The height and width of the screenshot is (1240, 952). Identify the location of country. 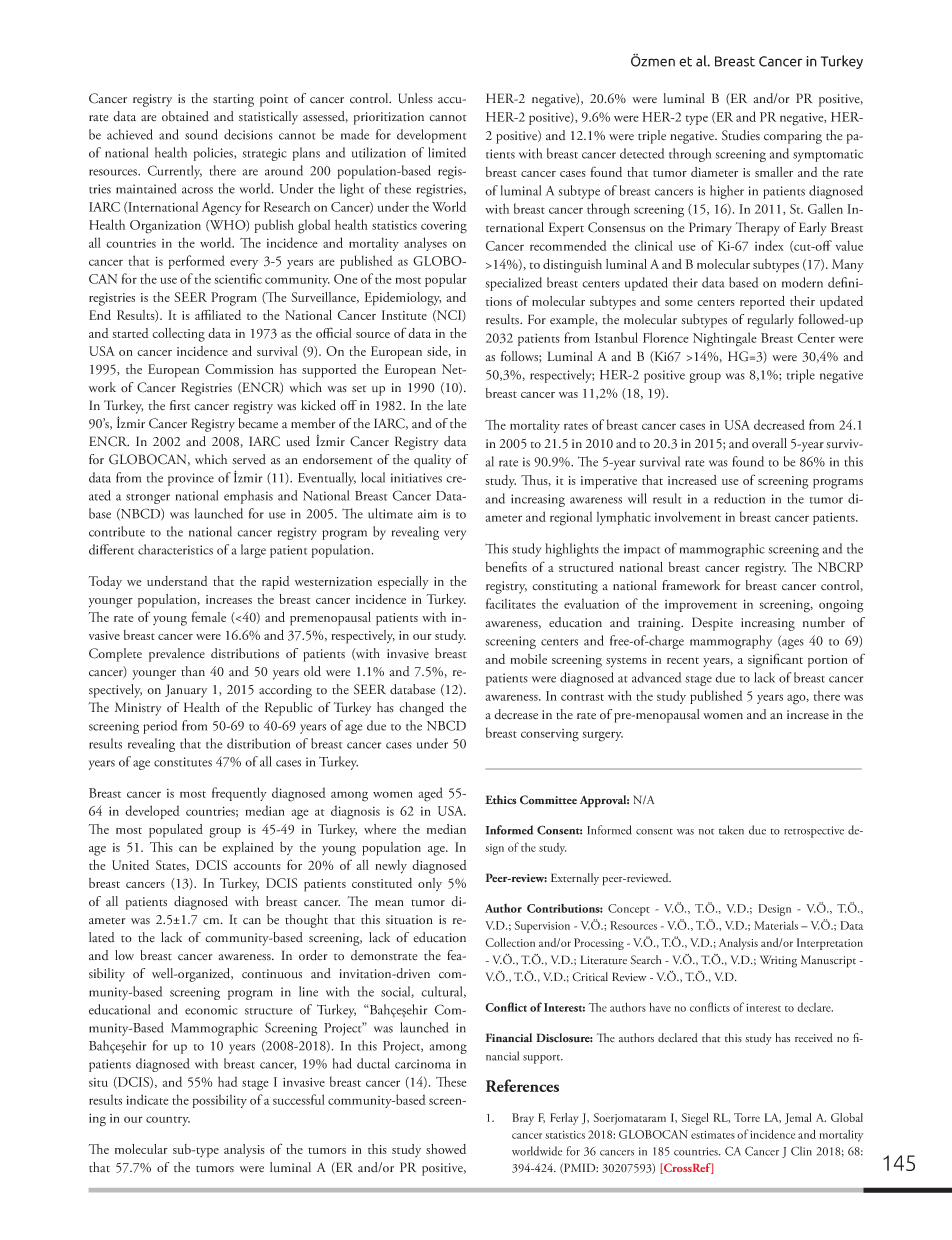
(168, 1121).
